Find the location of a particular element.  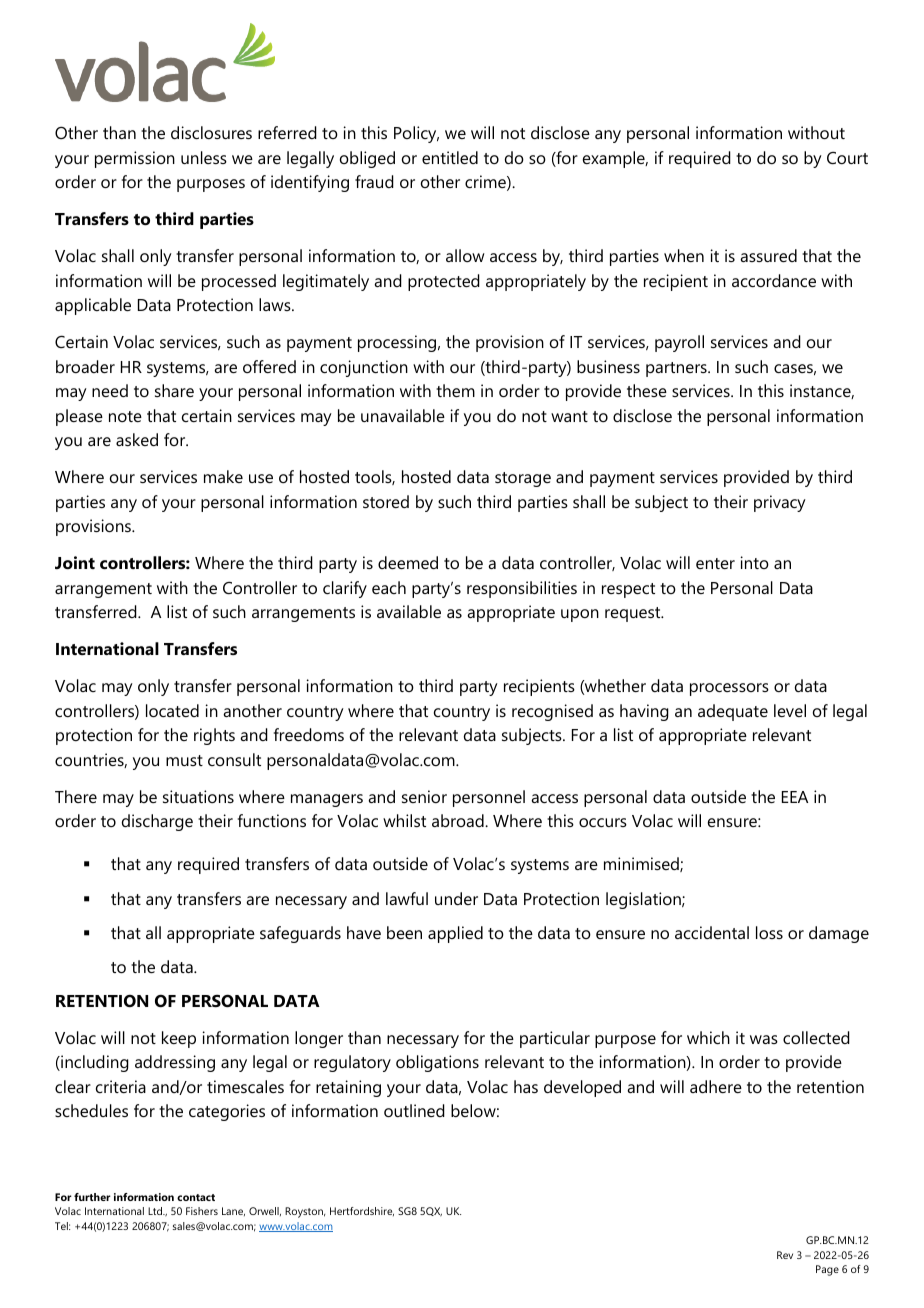

Court is located at coordinates (847, 158).
